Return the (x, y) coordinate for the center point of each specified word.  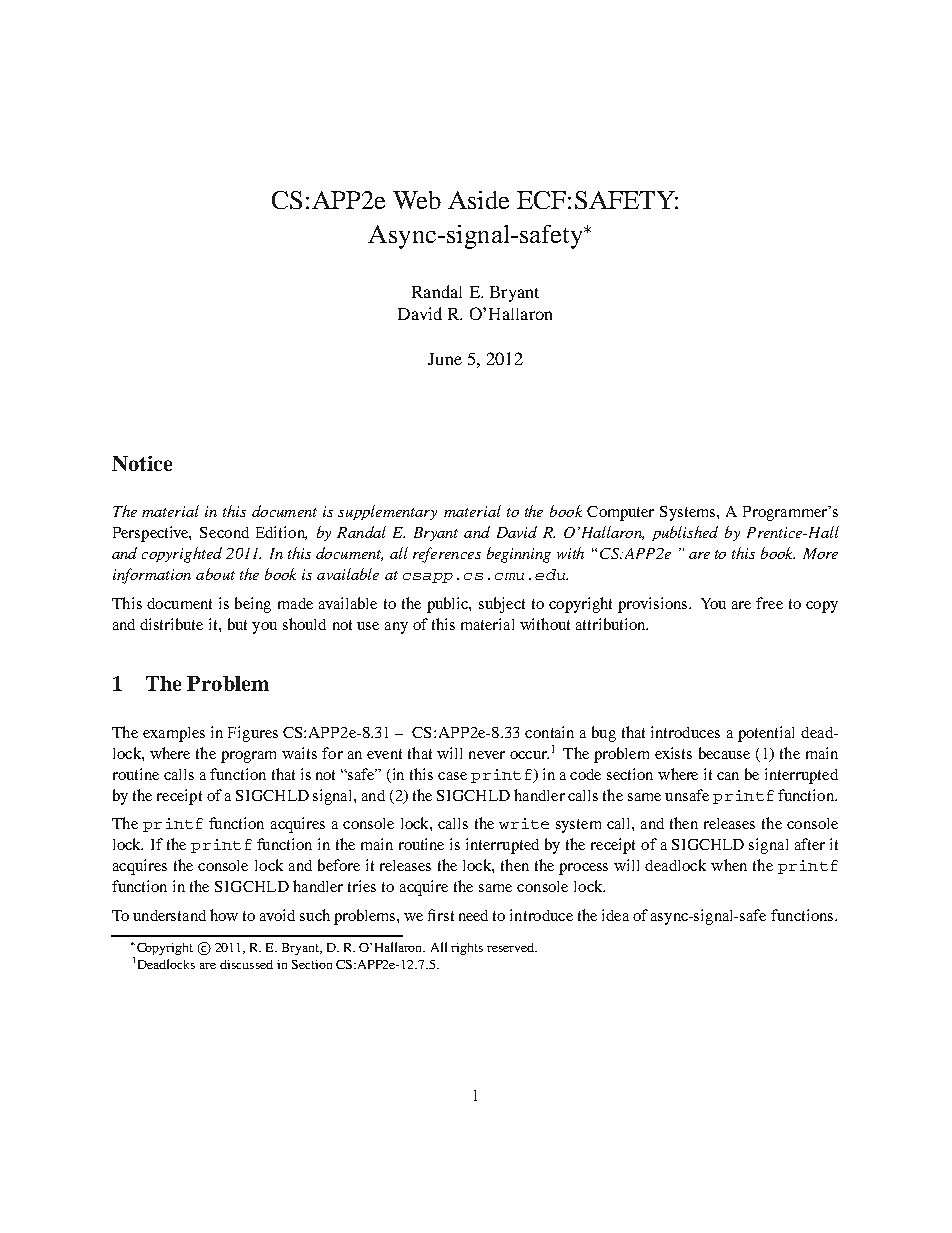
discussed (246, 964)
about (215, 574)
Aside (478, 200)
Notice (142, 463)
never (487, 755)
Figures (253, 734)
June (445, 359)
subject (502, 605)
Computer (620, 513)
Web (417, 200)
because (724, 753)
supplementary (387, 512)
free (769, 603)
